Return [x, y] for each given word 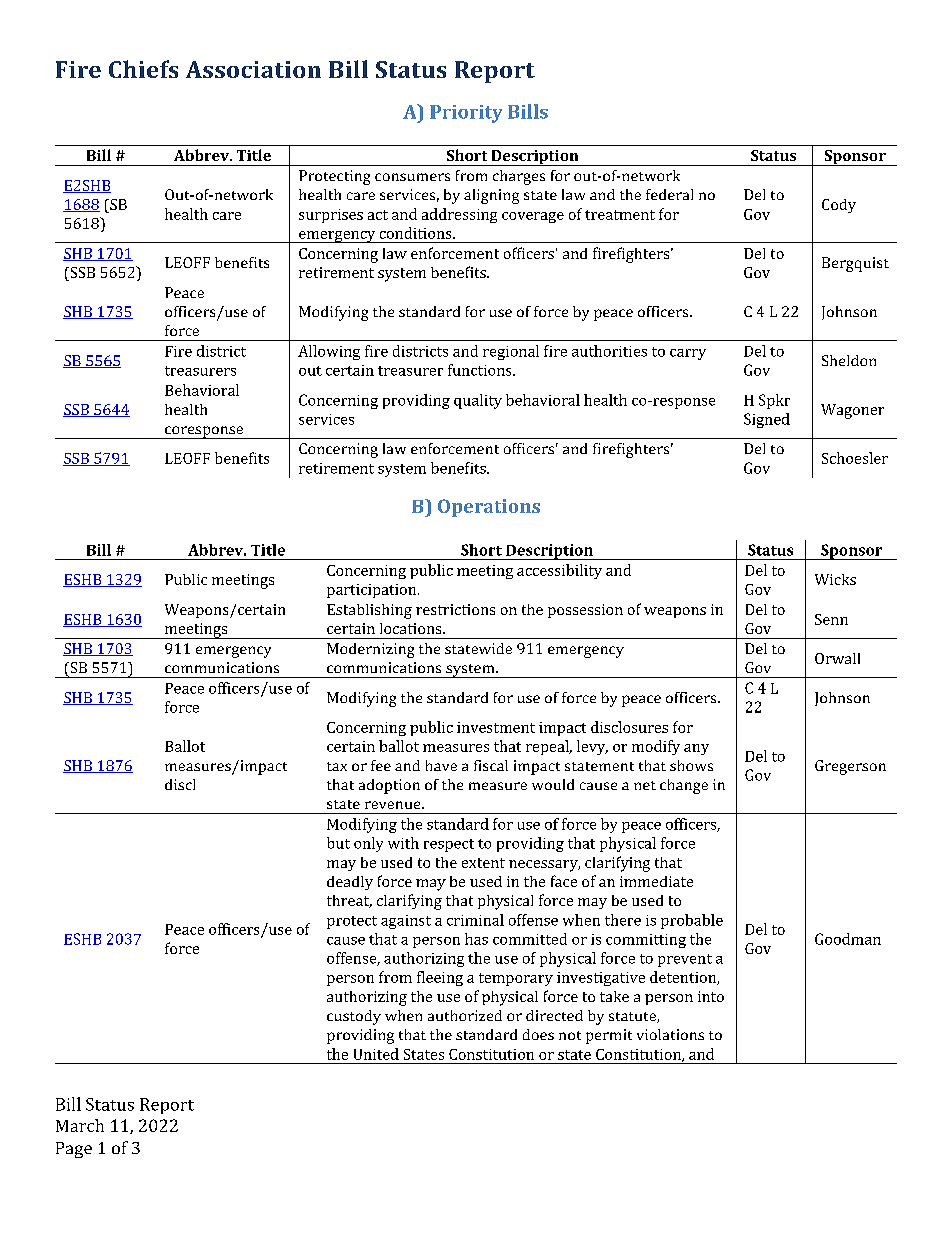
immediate [656, 881]
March [80, 1125]
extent [483, 863]
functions [481, 370]
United [376, 1054]
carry [688, 354]
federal [669, 194]
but [338, 843]
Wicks [835, 579]
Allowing [329, 352]
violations [670, 1034]
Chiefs [143, 69]
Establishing [369, 611]
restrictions [455, 609]
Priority [466, 114]
